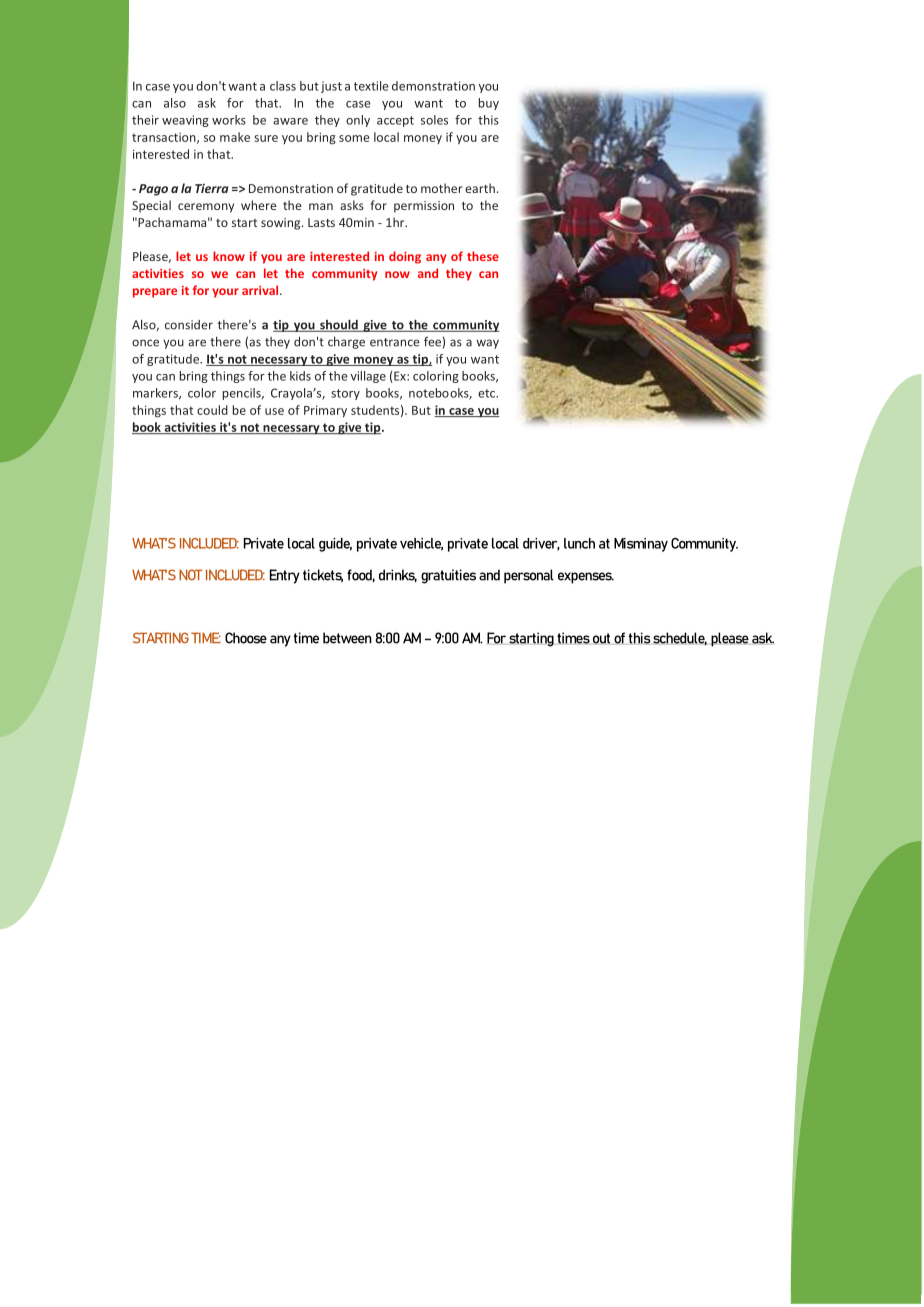  What do you see at coordinates (185, 121) in the document?
I see `weaving` at bounding box center [185, 121].
